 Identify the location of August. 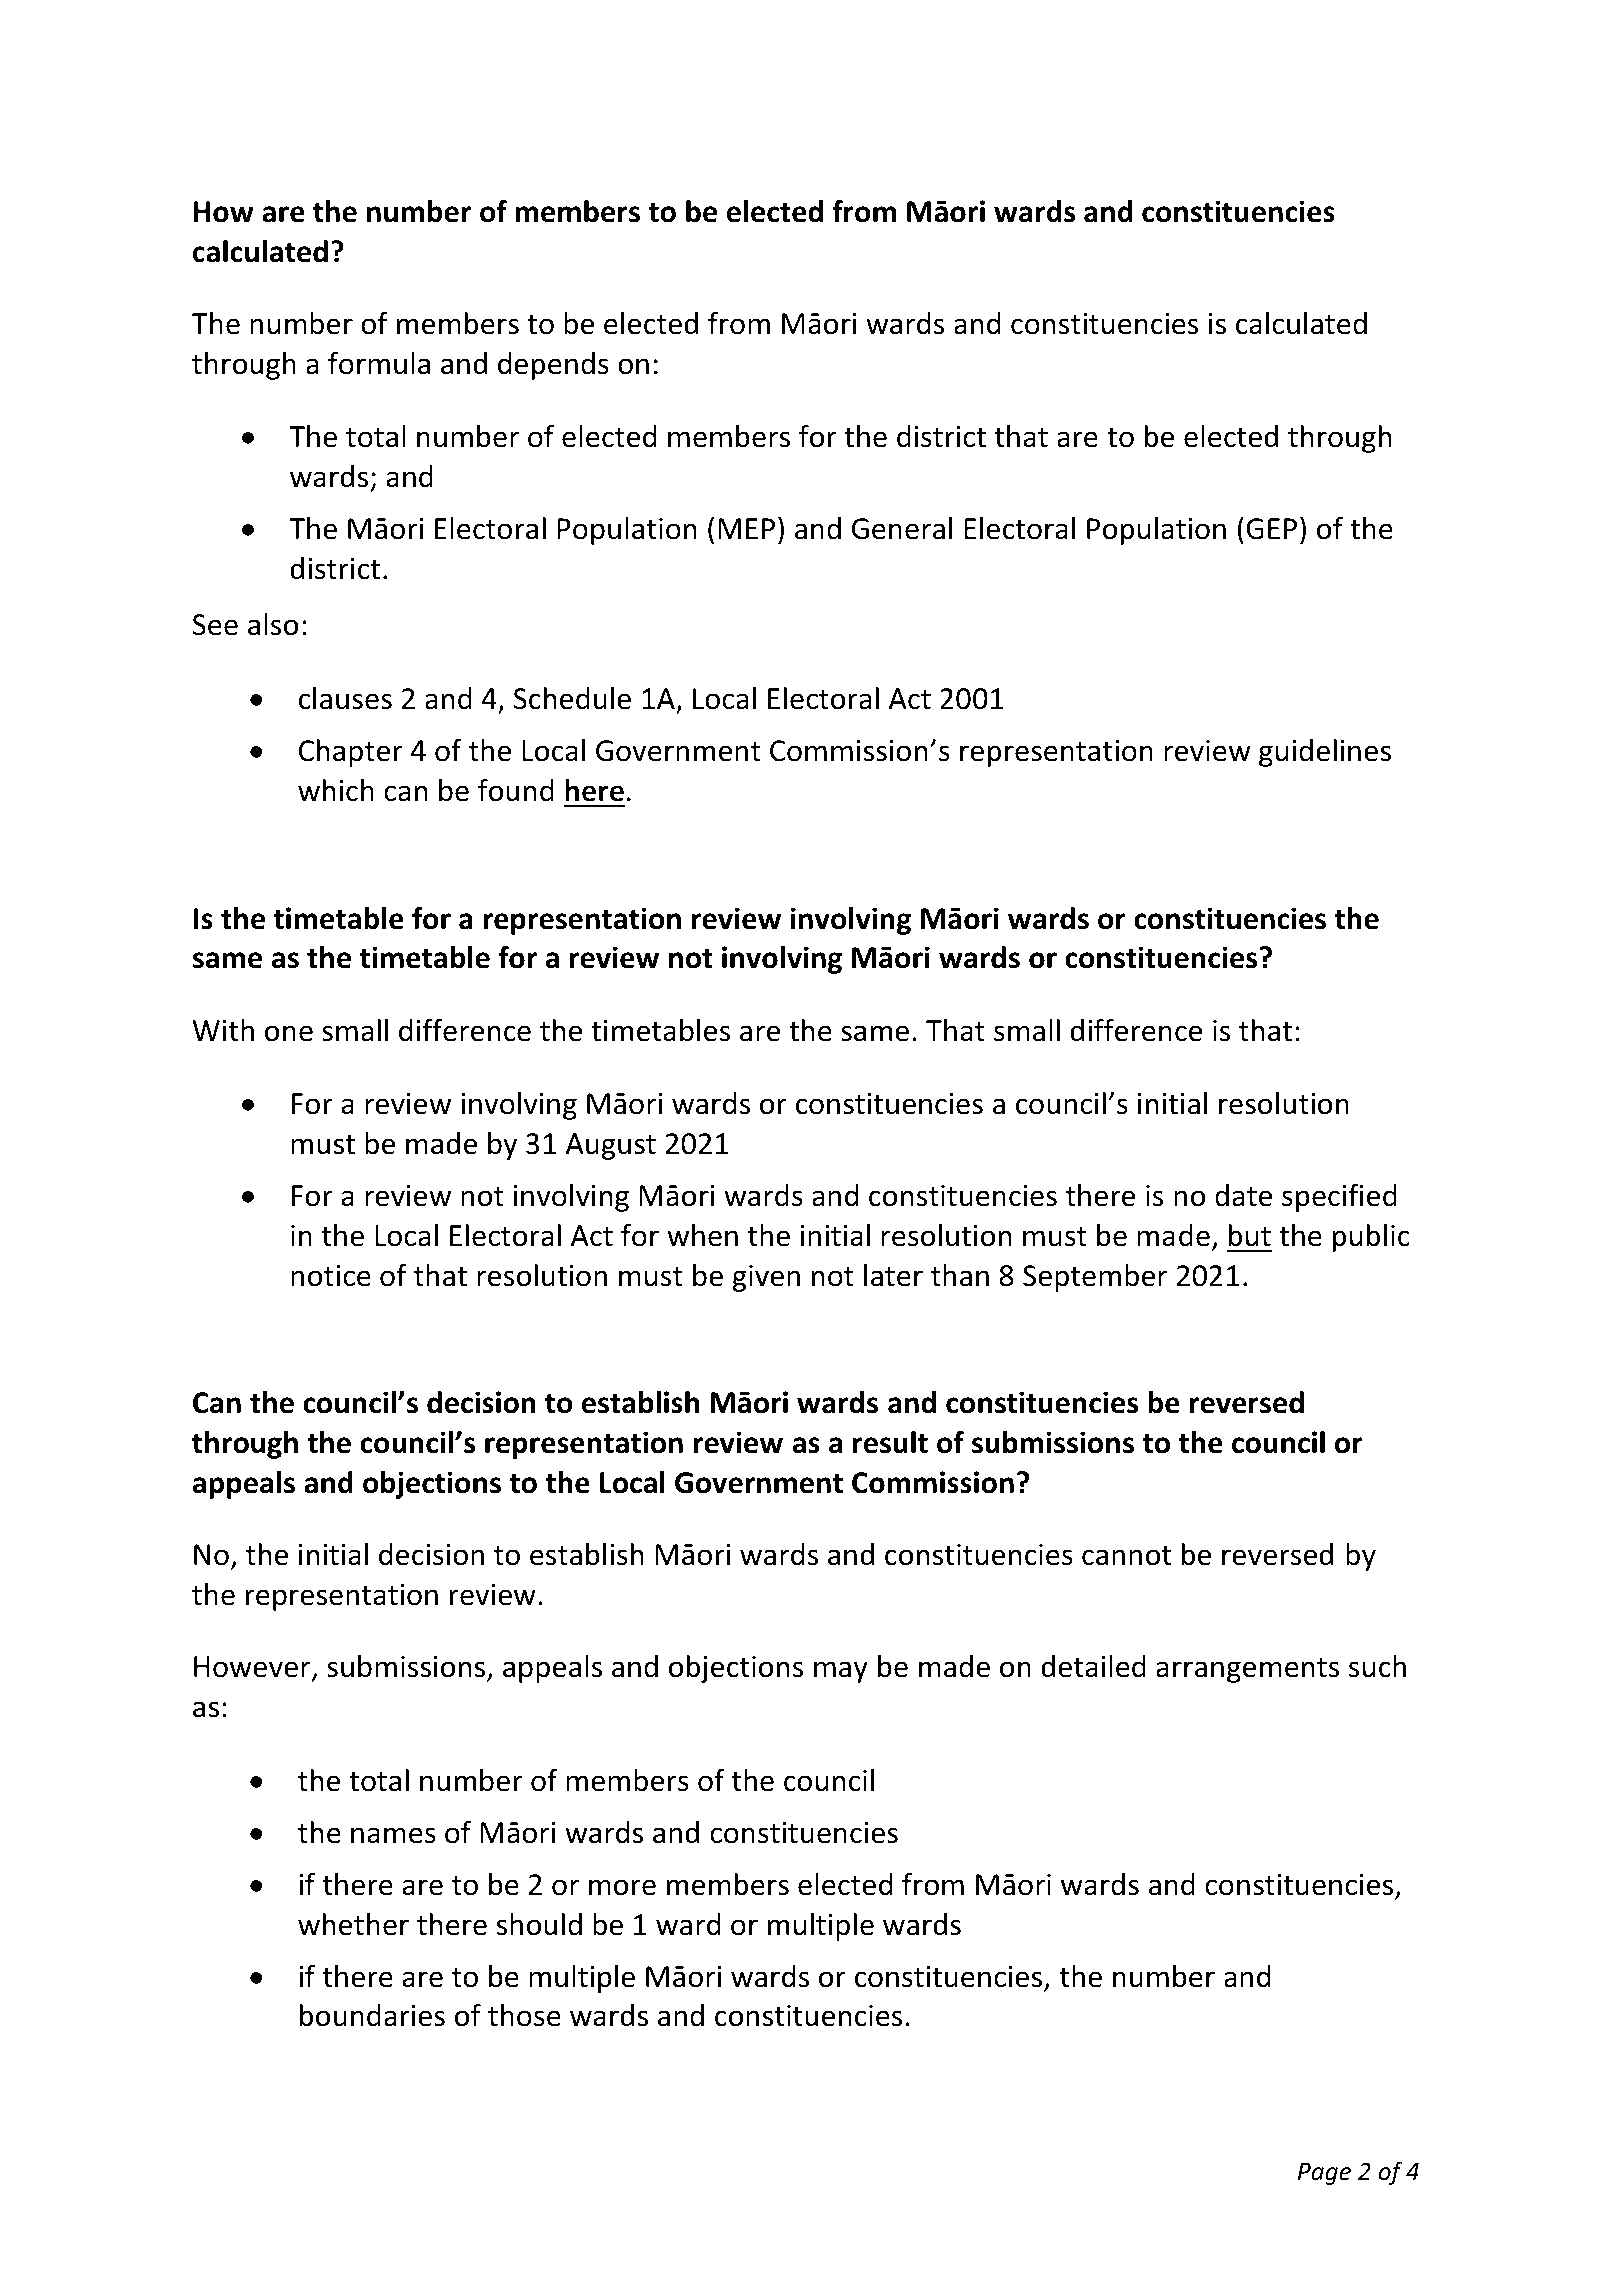
(611, 1146).
